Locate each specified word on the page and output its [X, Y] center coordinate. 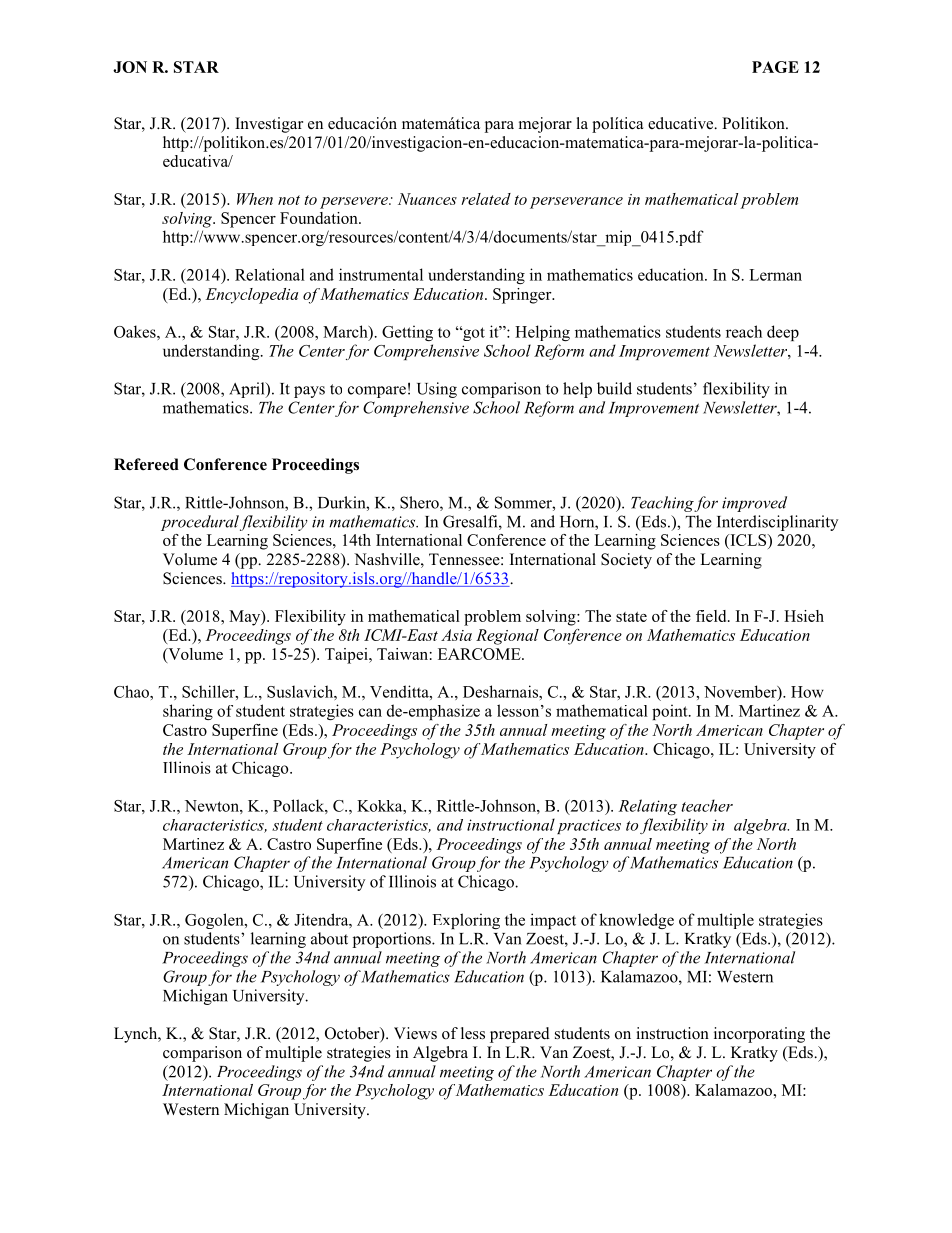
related [486, 199]
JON [130, 67]
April [248, 390]
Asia [456, 635]
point [671, 712]
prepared [520, 1035]
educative [682, 123]
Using [437, 390]
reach [744, 331]
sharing [188, 712]
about [329, 938]
